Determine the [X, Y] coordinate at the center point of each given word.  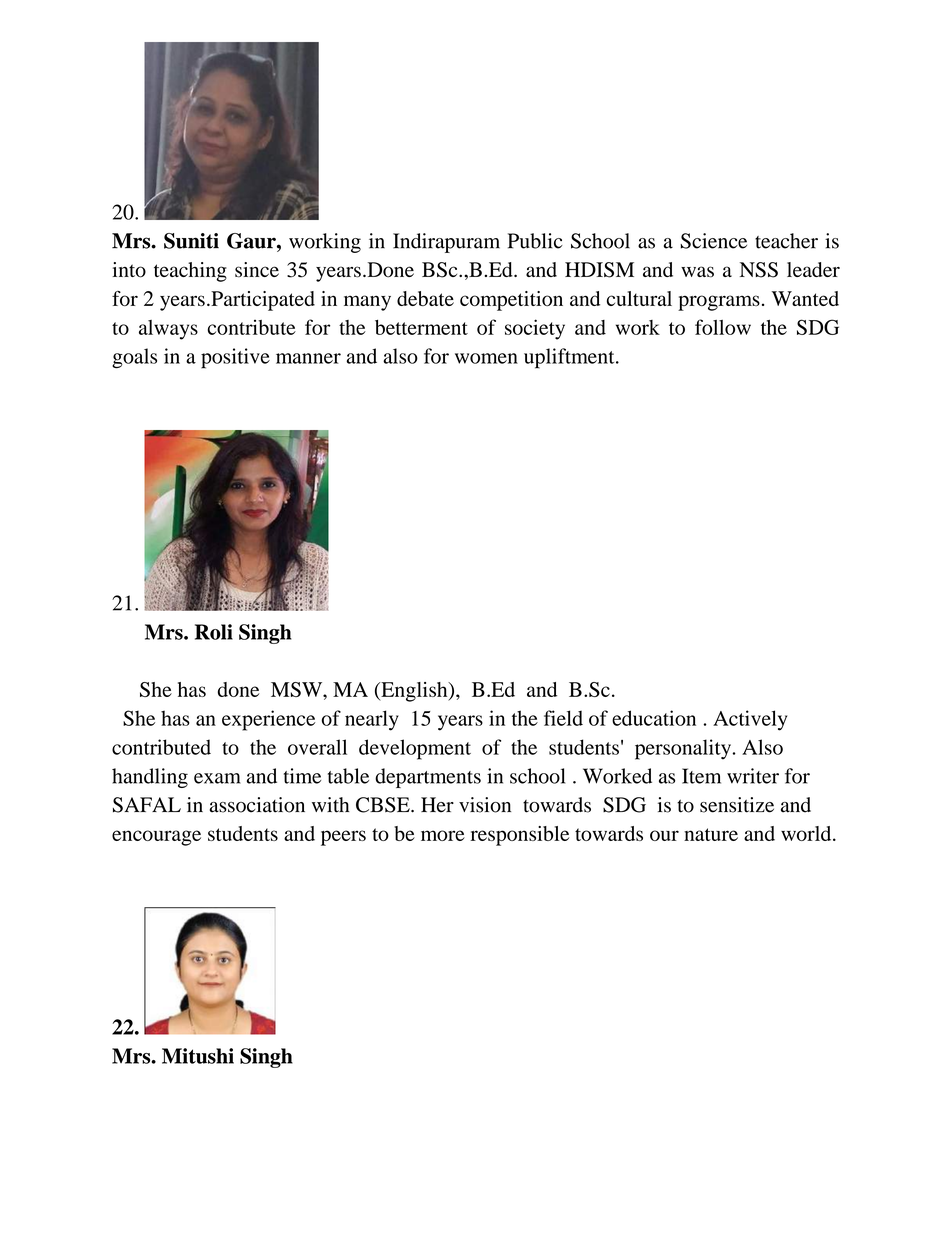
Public [535, 241]
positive [235, 358]
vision [485, 805]
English [414, 692]
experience [268, 720]
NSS [759, 270]
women [486, 358]
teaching [190, 272]
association [257, 805]
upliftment [570, 358]
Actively [750, 720]
